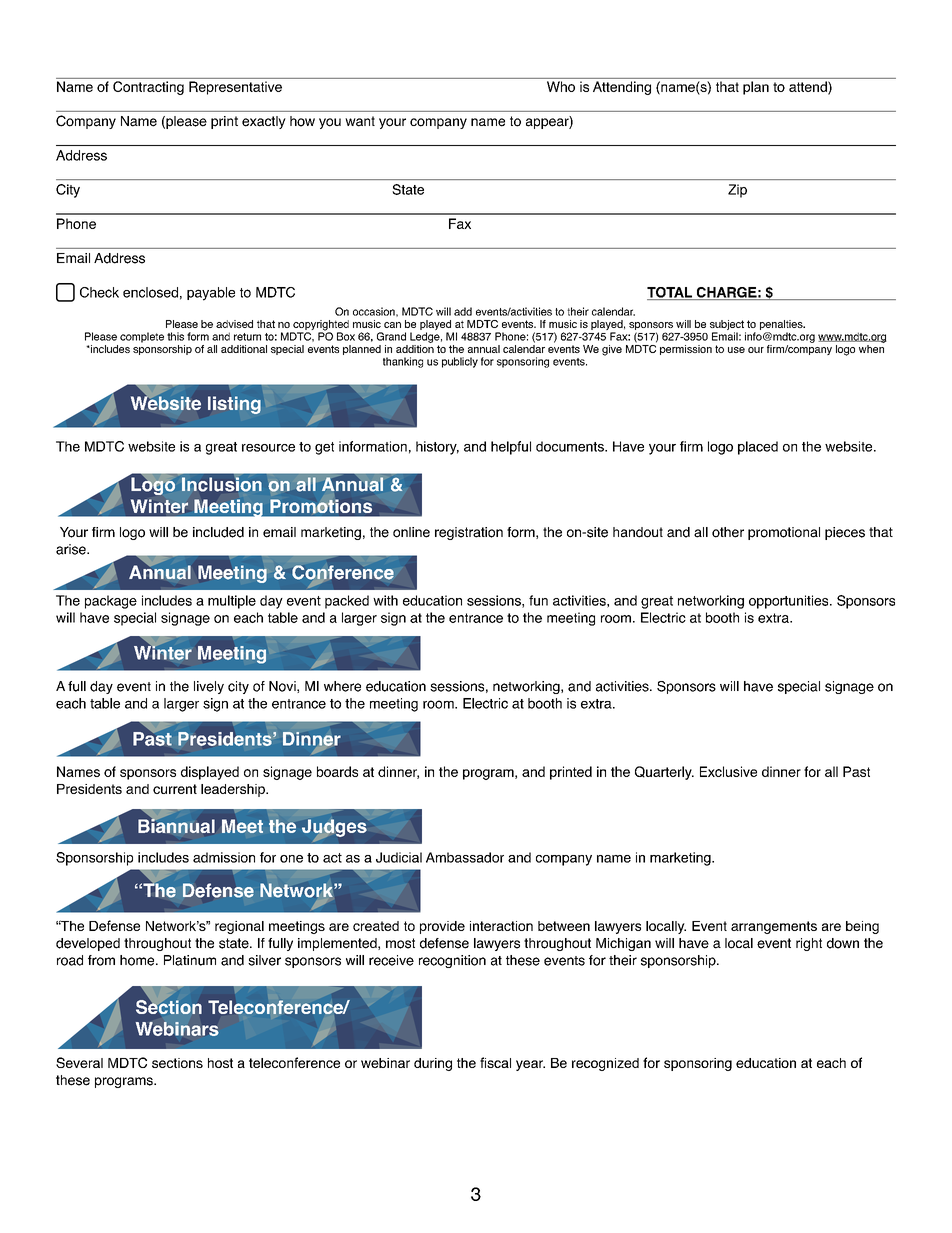 The height and width of the image is (1233, 952). What do you see at coordinates (148, 88) in the image?
I see `Contracting` at bounding box center [148, 88].
